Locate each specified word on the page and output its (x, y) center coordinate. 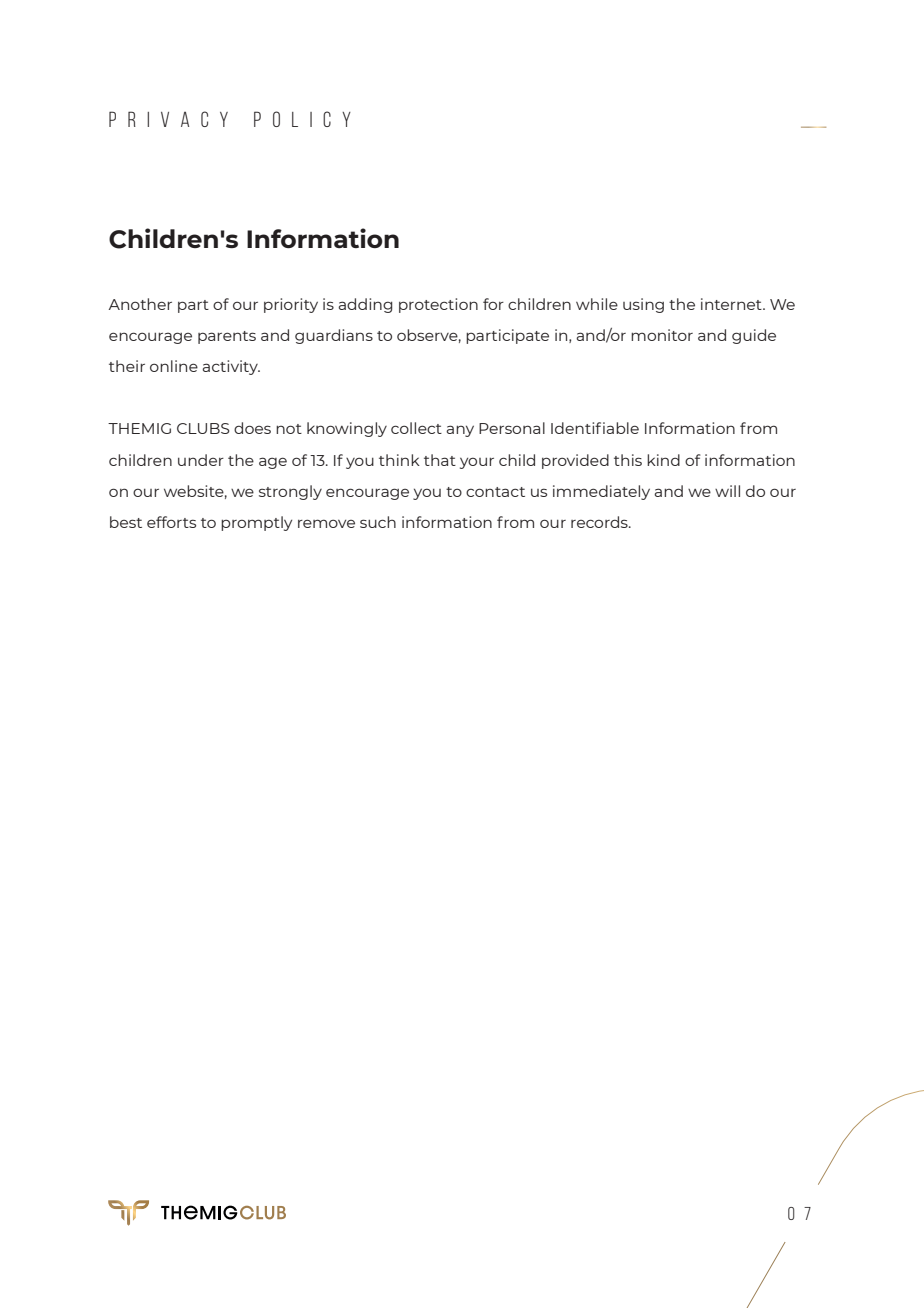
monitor (662, 335)
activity (231, 367)
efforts (171, 522)
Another (140, 304)
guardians (334, 336)
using (643, 305)
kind (663, 460)
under (201, 460)
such (378, 522)
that (440, 460)
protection (438, 305)
